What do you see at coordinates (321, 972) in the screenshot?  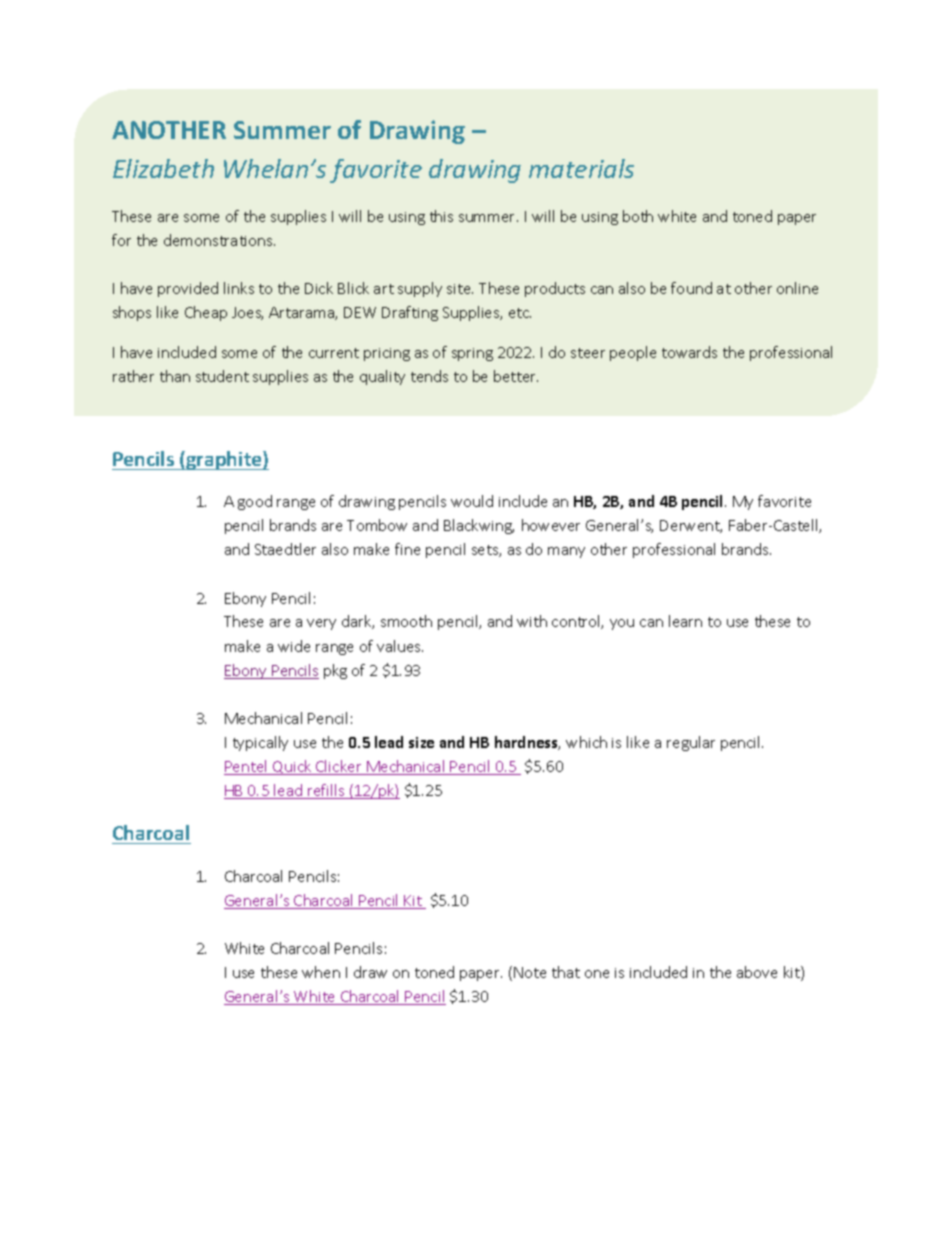 I see `when` at bounding box center [321, 972].
